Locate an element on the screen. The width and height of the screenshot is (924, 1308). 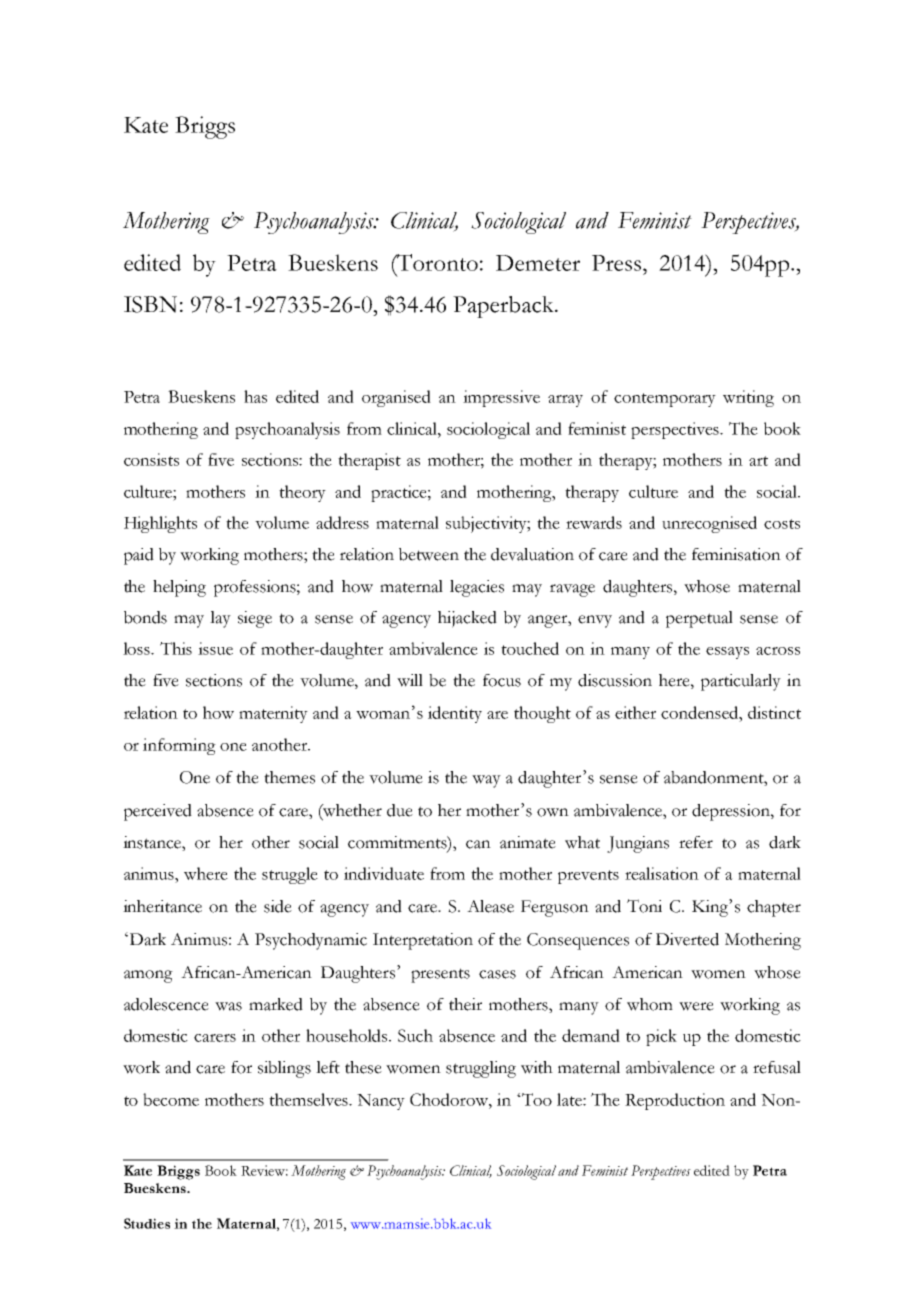
informing is located at coordinates (179, 746).
